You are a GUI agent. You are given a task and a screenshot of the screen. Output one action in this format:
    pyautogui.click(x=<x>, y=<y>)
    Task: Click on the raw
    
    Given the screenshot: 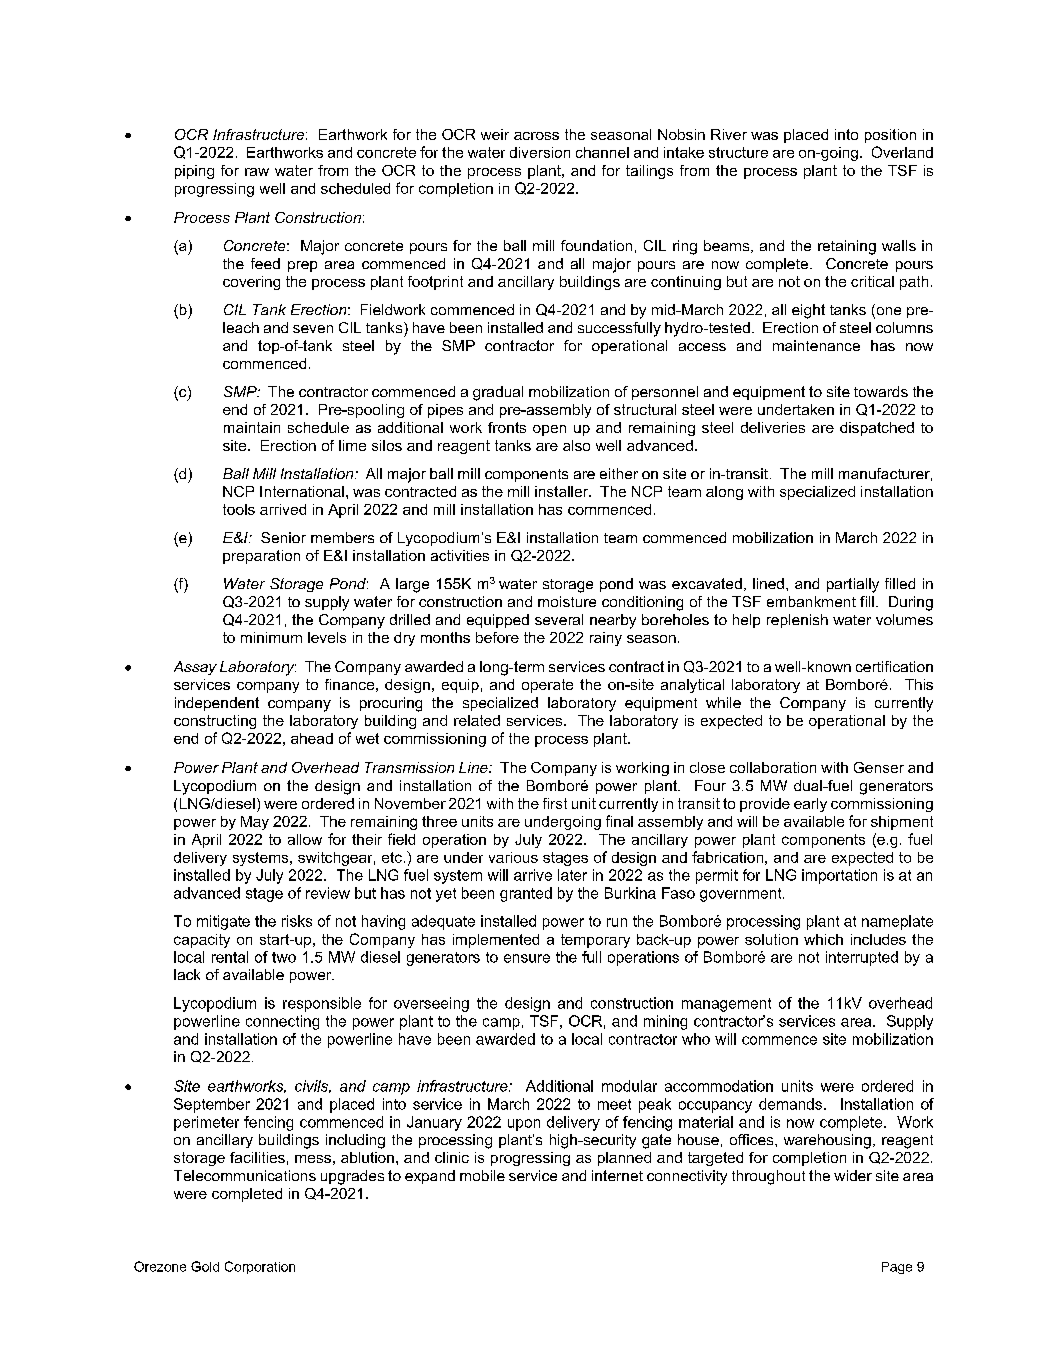 What is the action you would take?
    pyautogui.click(x=257, y=172)
